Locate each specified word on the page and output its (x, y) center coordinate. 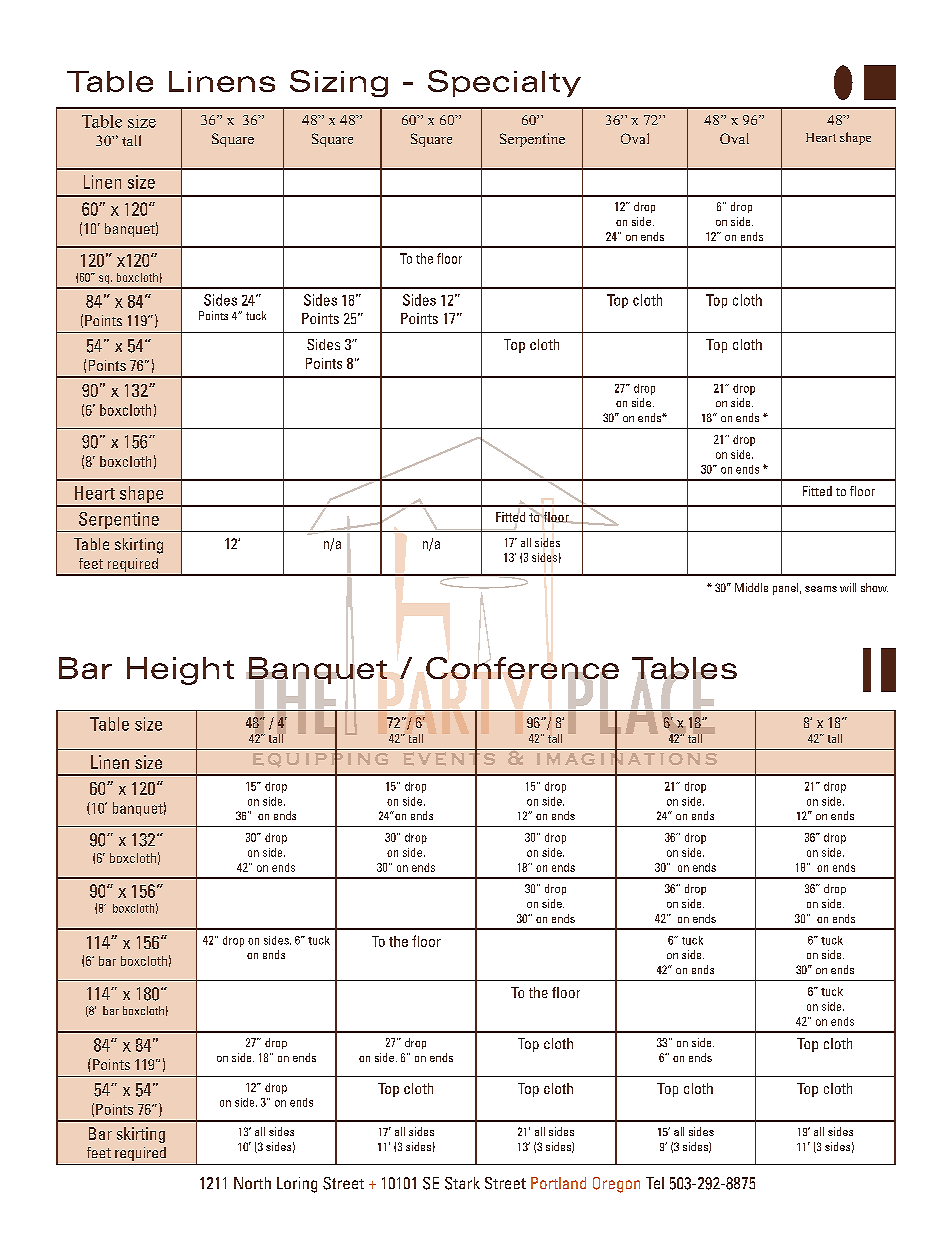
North (252, 1183)
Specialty (504, 83)
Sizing (339, 83)
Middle (751, 587)
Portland (558, 1183)
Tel (655, 1183)
